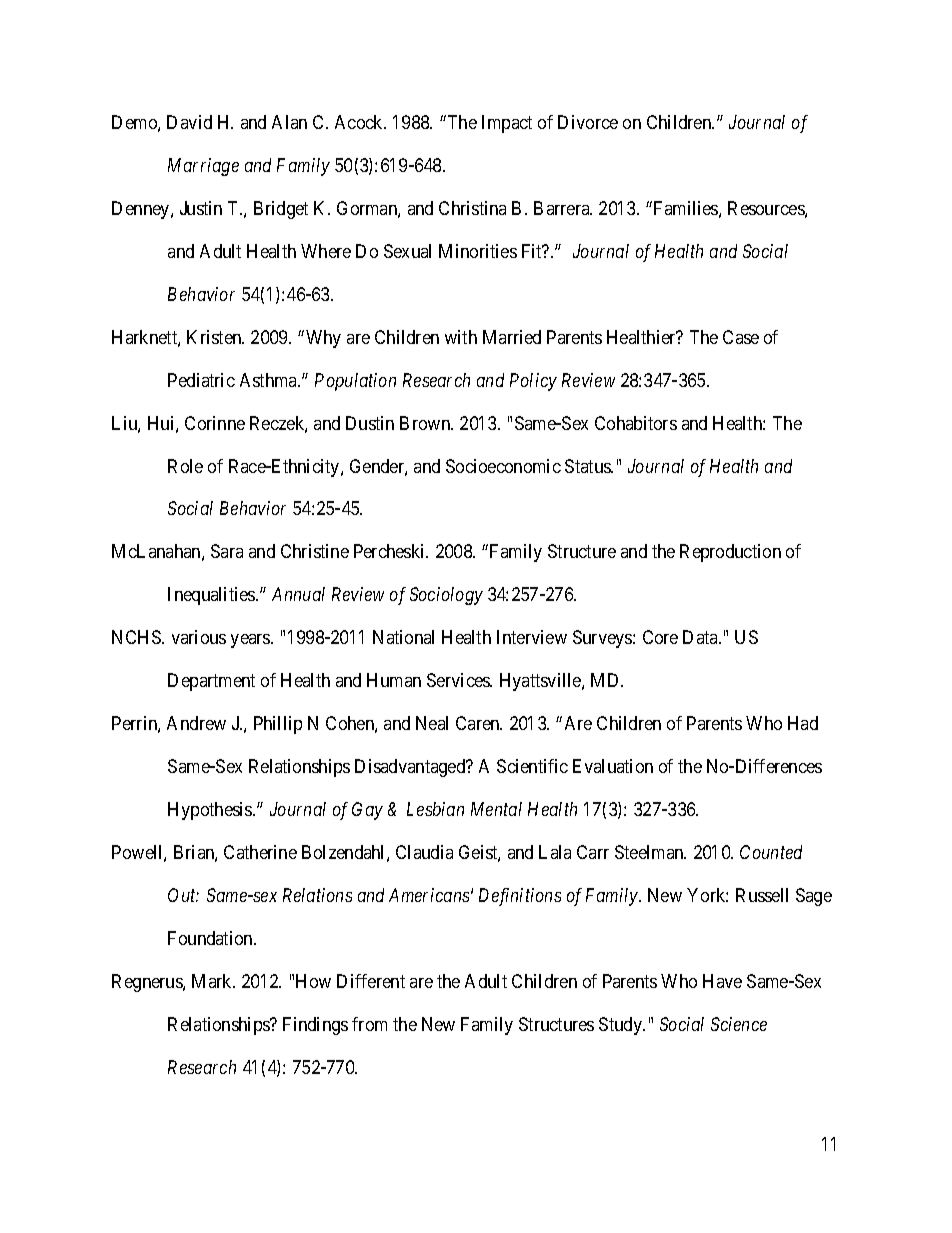 The height and width of the image is (1233, 952). I want to click on Marriage, so click(203, 167).
